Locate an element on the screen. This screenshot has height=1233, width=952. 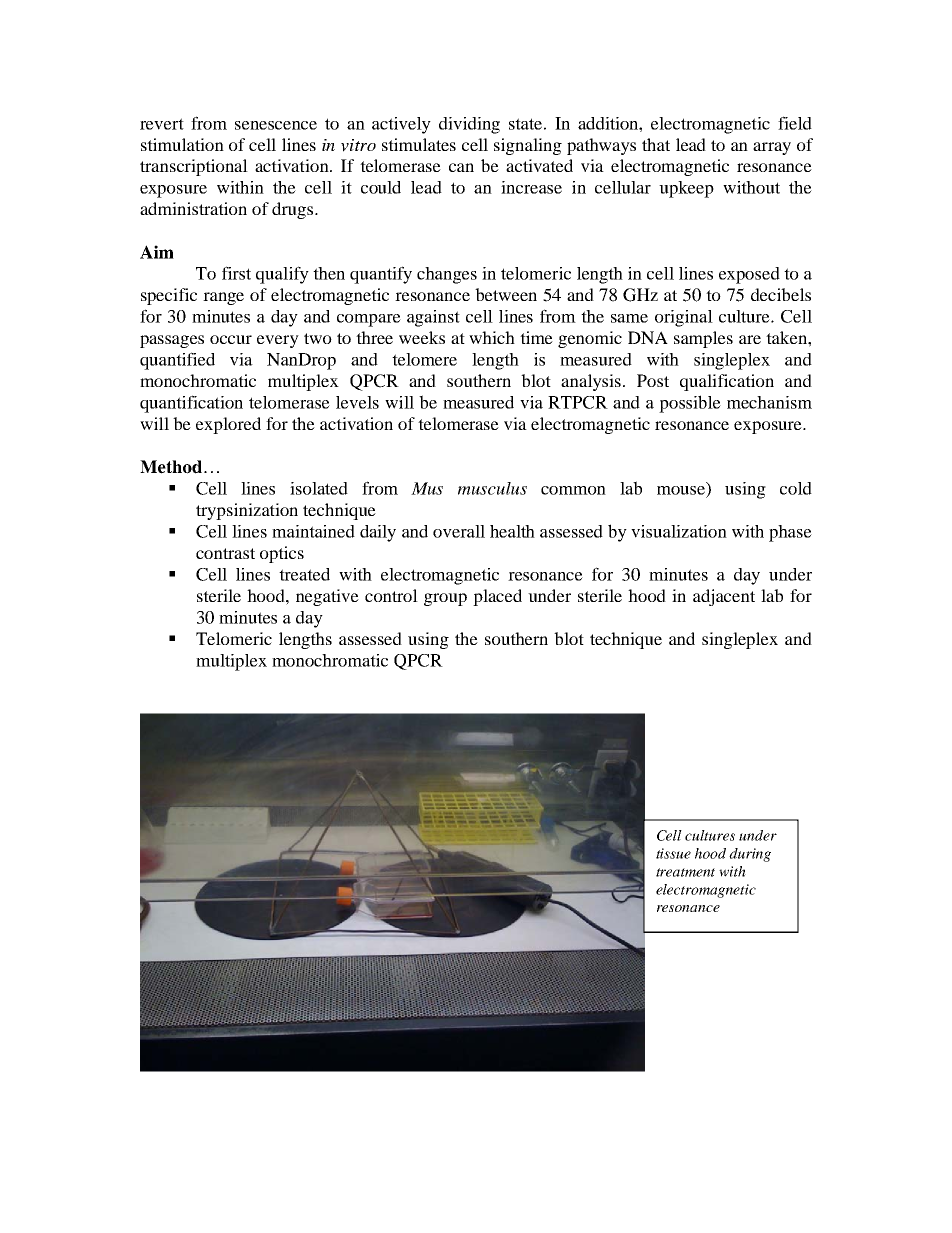
tissue is located at coordinates (673, 853).
